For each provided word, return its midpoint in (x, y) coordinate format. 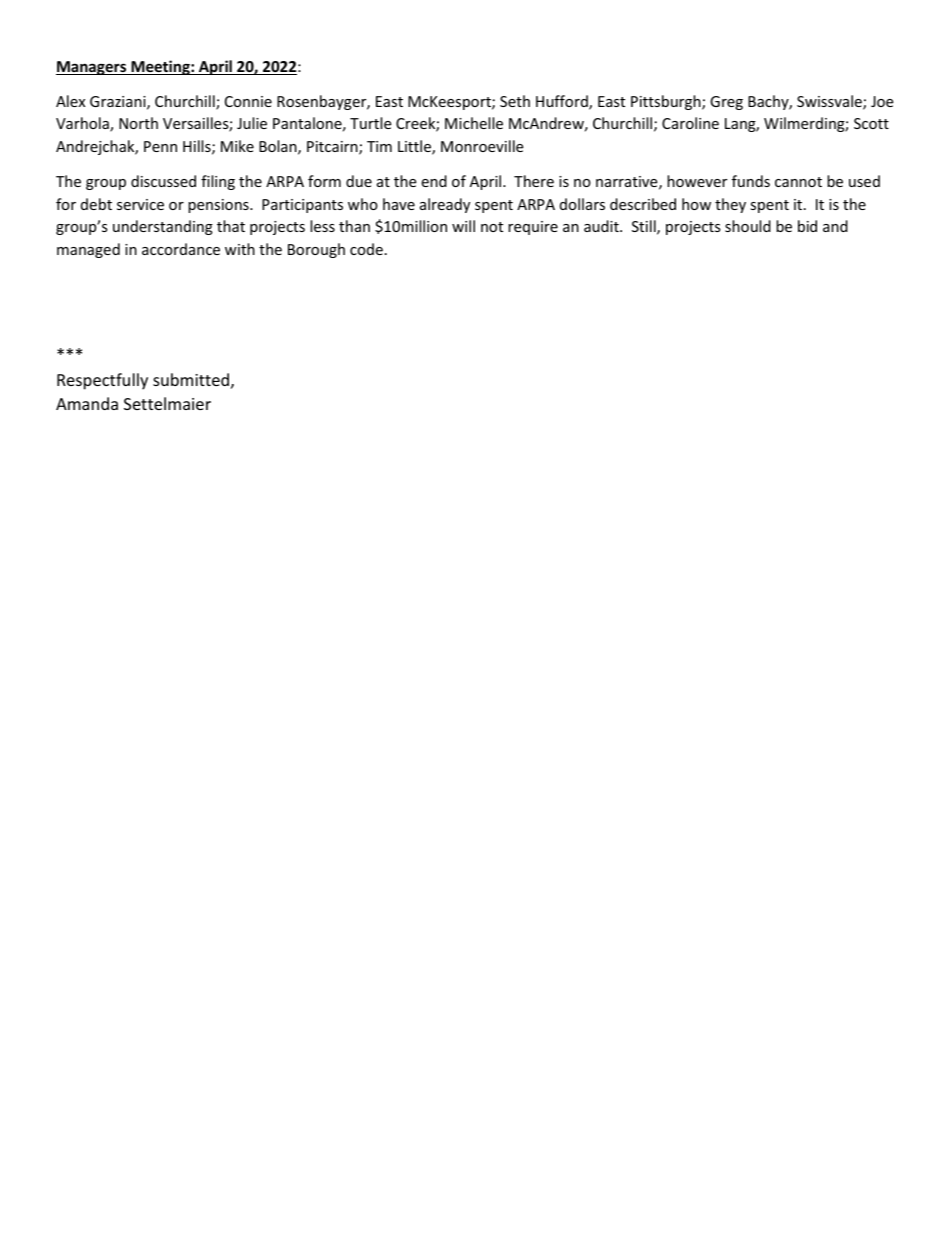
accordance (181, 249)
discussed (163, 181)
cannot (798, 182)
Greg (726, 103)
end (434, 181)
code (366, 249)
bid (807, 226)
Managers (92, 68)
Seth (515, 101)
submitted (191, 379)
